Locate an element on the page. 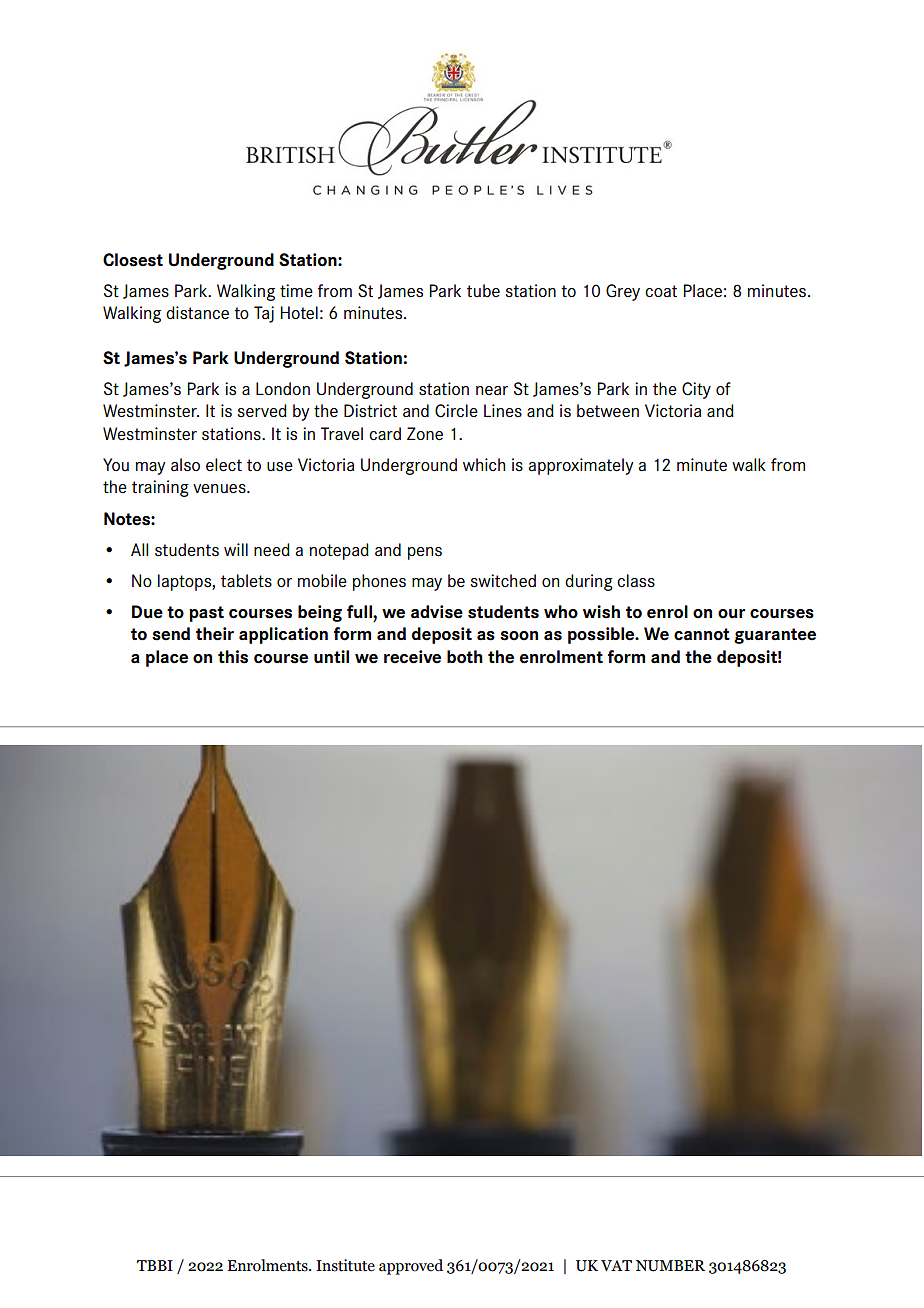 The height and width of the image is (1308, 924). past is located at coordinates (206, 614).
